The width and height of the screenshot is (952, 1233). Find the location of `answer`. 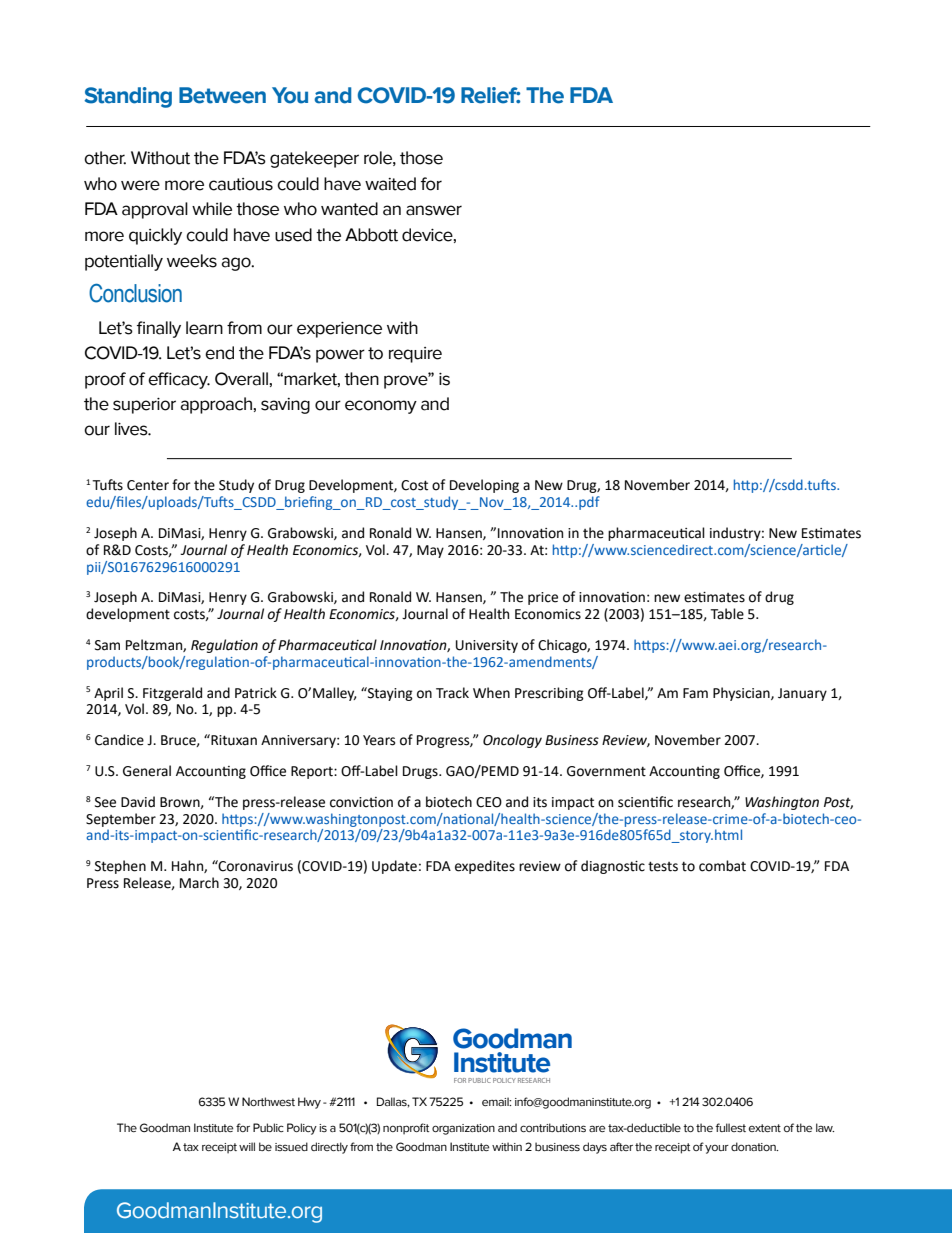

answer is located at coordinates (434, 210).
